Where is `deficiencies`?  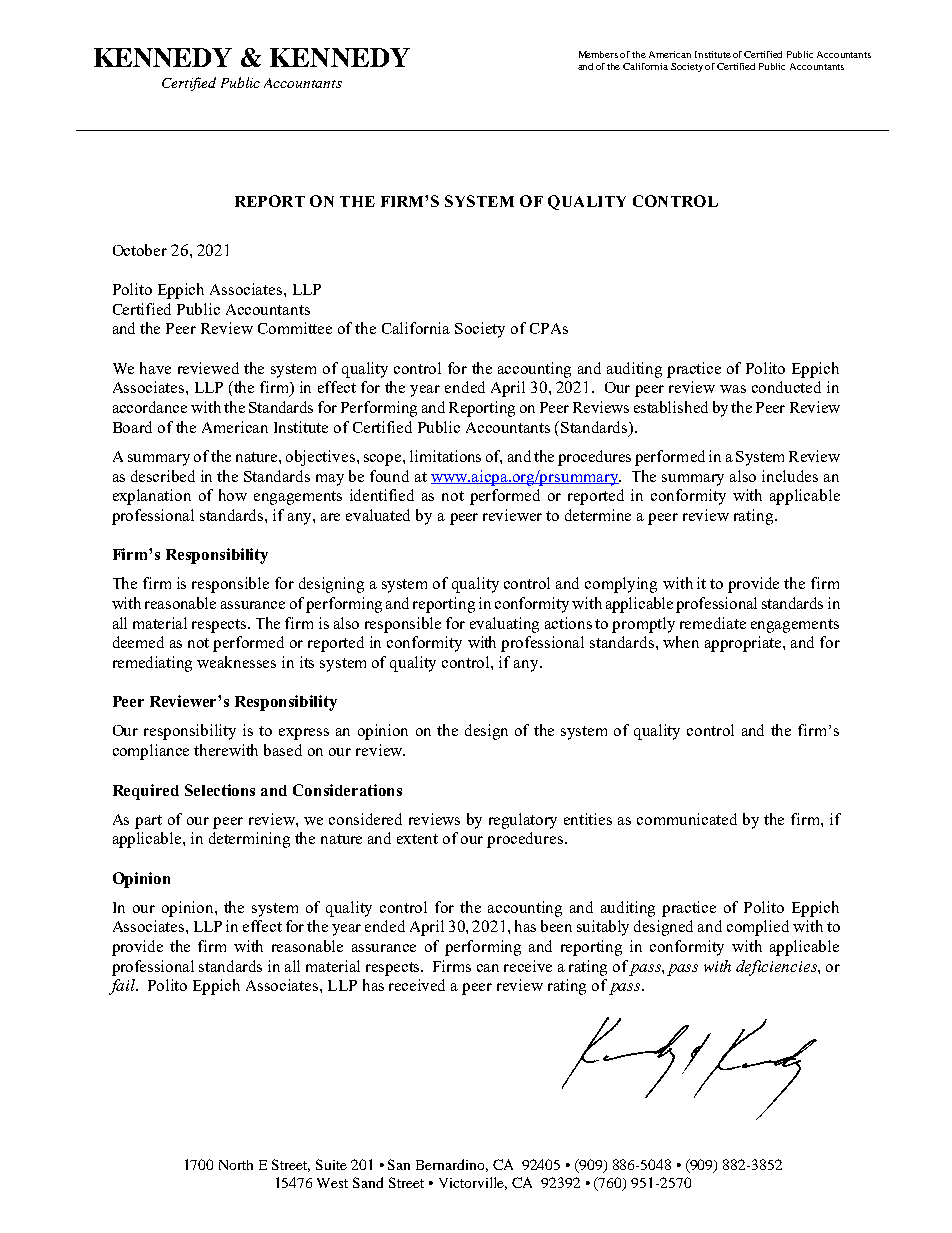
deficiencies is located at coordinates (777, 968).
